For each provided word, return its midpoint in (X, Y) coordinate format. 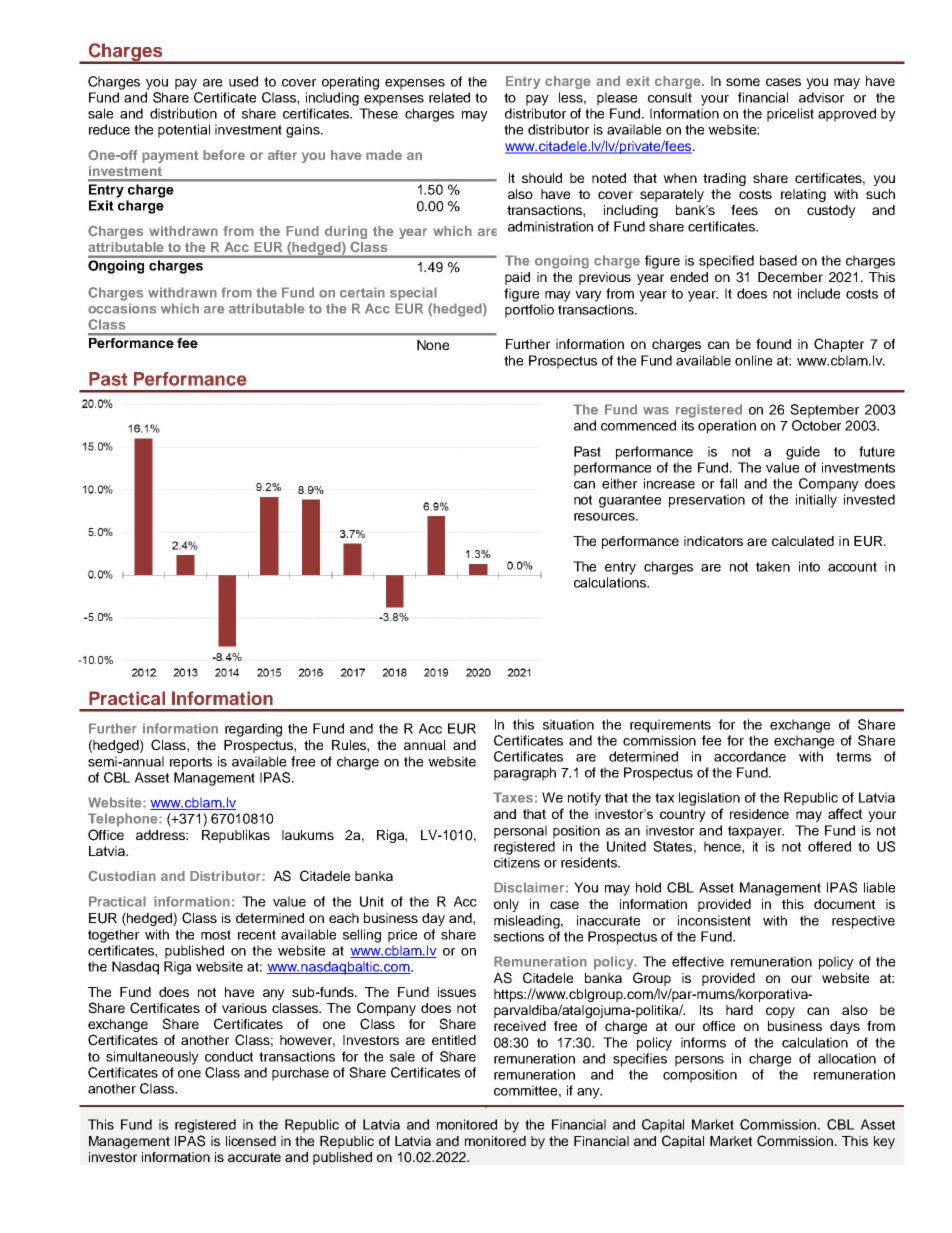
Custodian (122, 876)
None (433, 345)
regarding (253, 730)
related (449, 97)
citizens (517, 862)
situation (568, 724)
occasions (122, 308)
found (773, 344)
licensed (251, 1141)
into (809, 566)
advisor (821, 97)
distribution (183, 113)
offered (829, 846)
